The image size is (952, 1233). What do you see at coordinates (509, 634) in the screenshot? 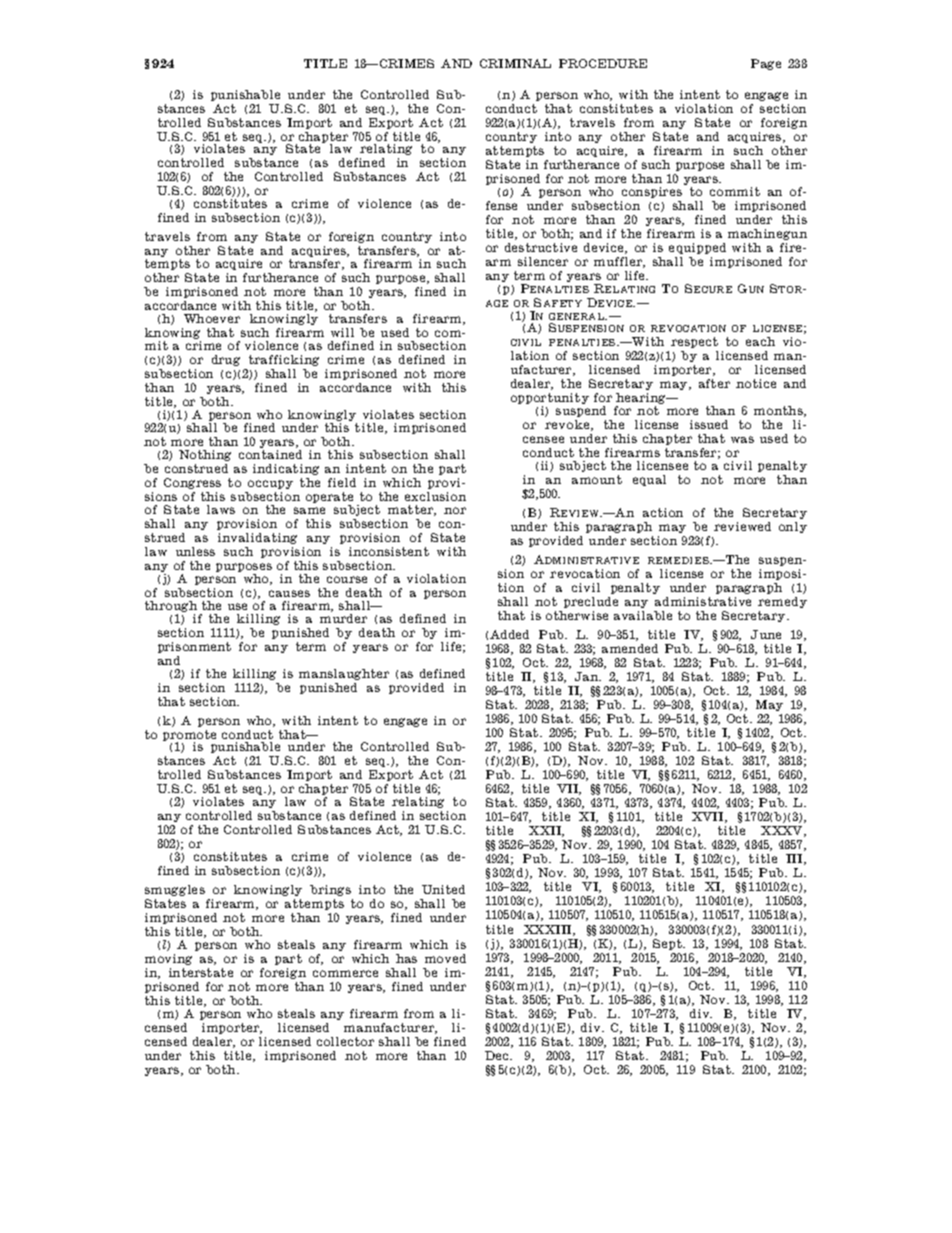
I see `Added` at bounding box center [509, 634].
